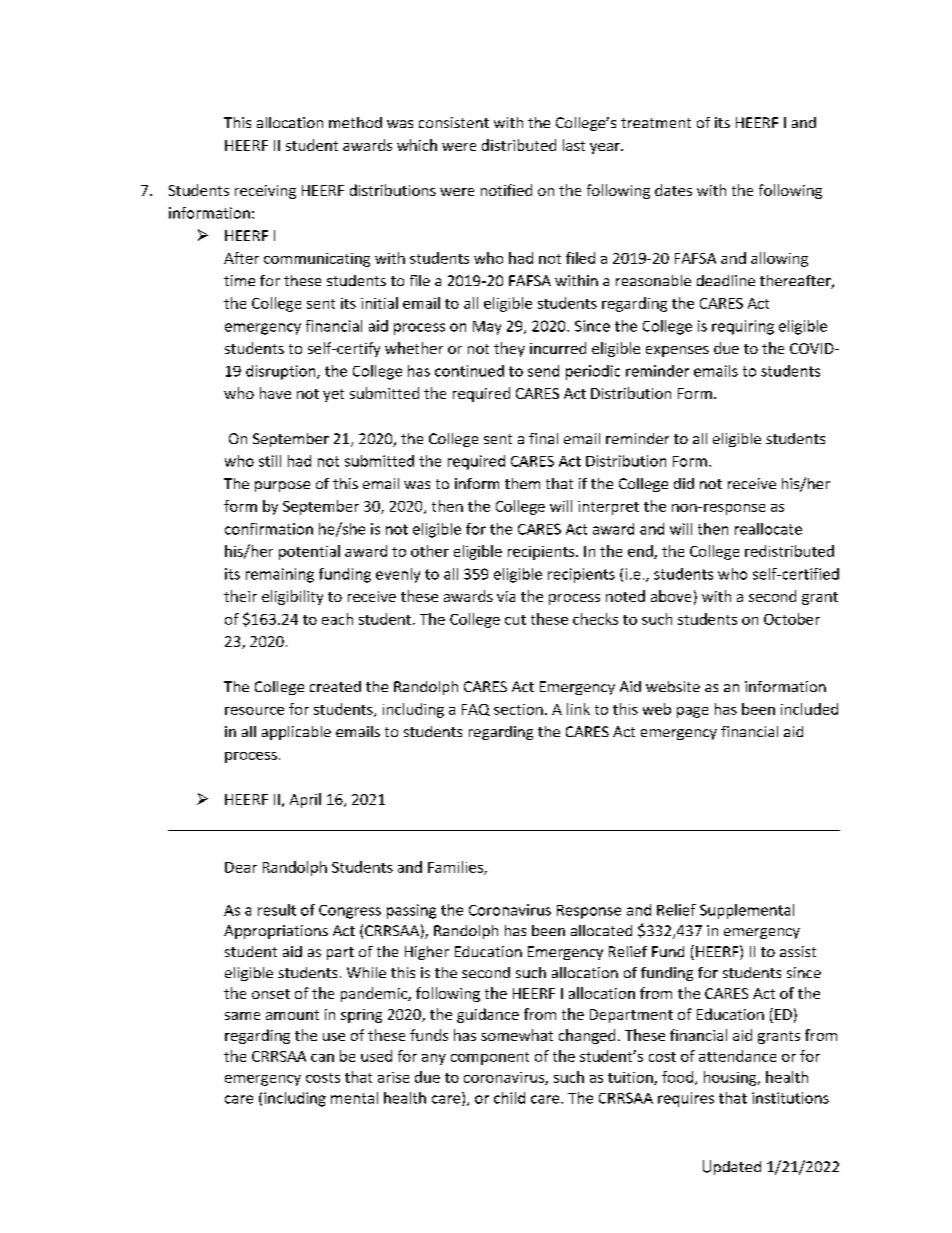 The width and height of the image is (952, 1233). Describe the element at coordinates (337, 619) in the image. I see `each` at that location.
